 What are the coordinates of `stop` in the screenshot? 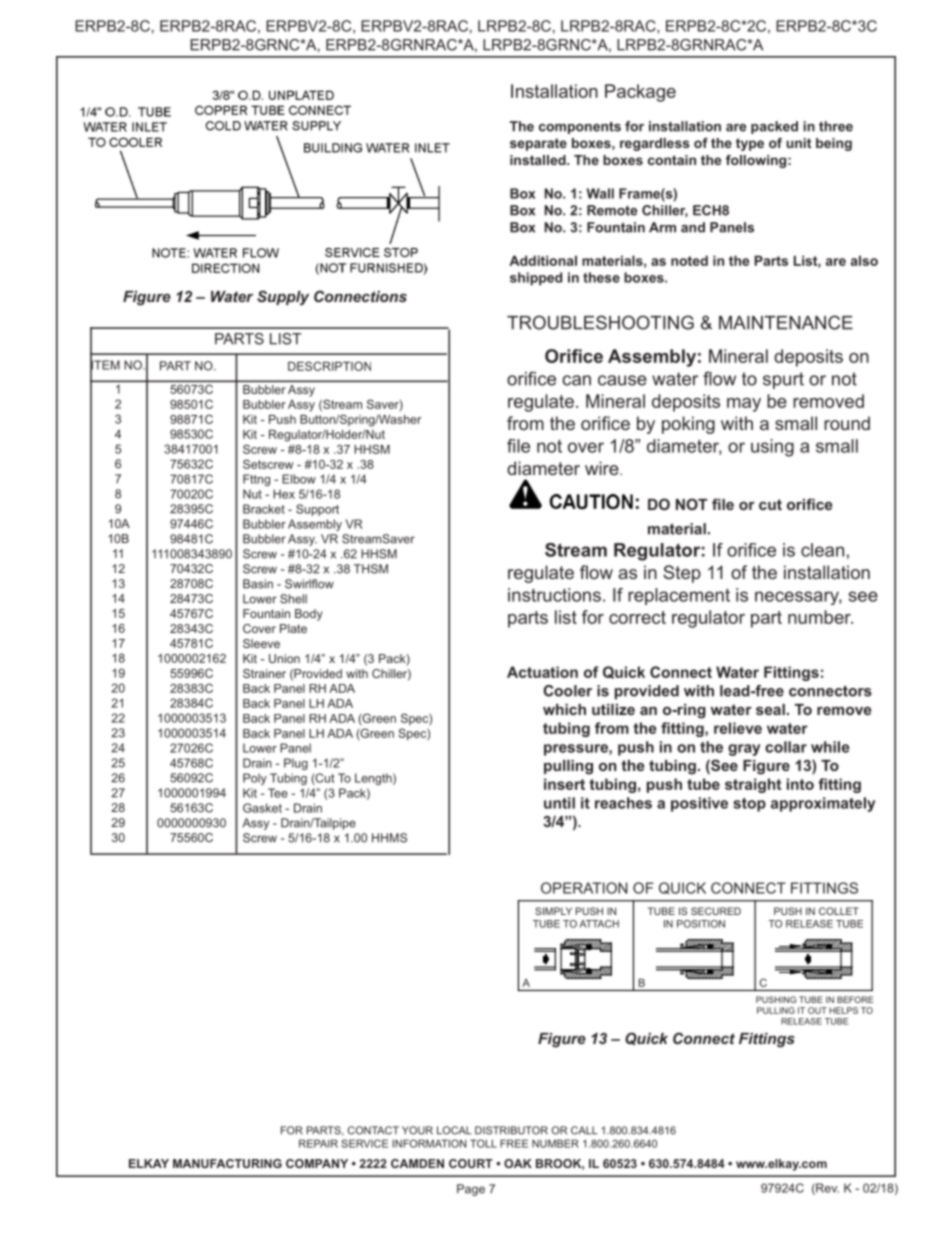 It's located at (749, 805).
